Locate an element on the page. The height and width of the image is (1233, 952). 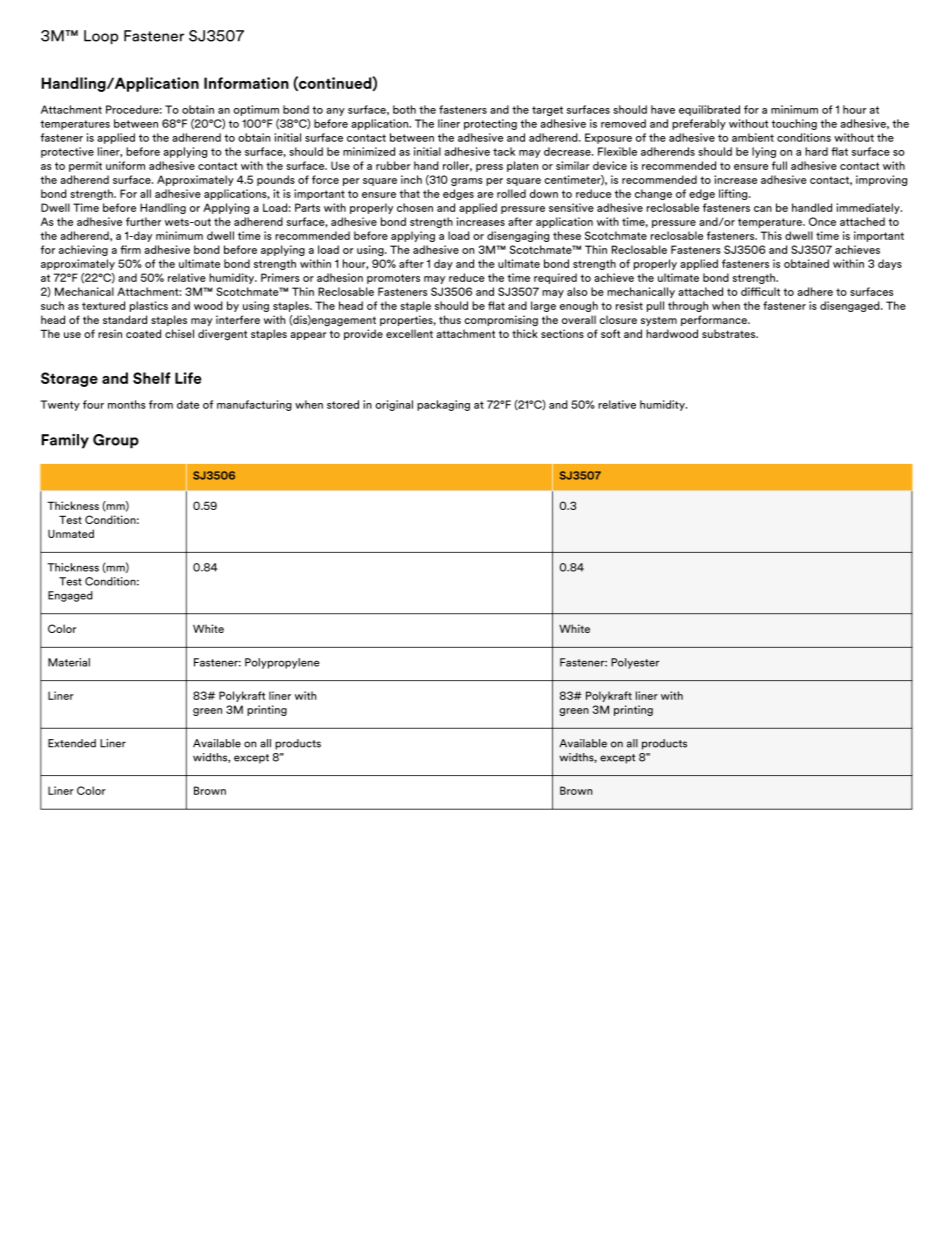
both is located at coordinates (404, 109).
